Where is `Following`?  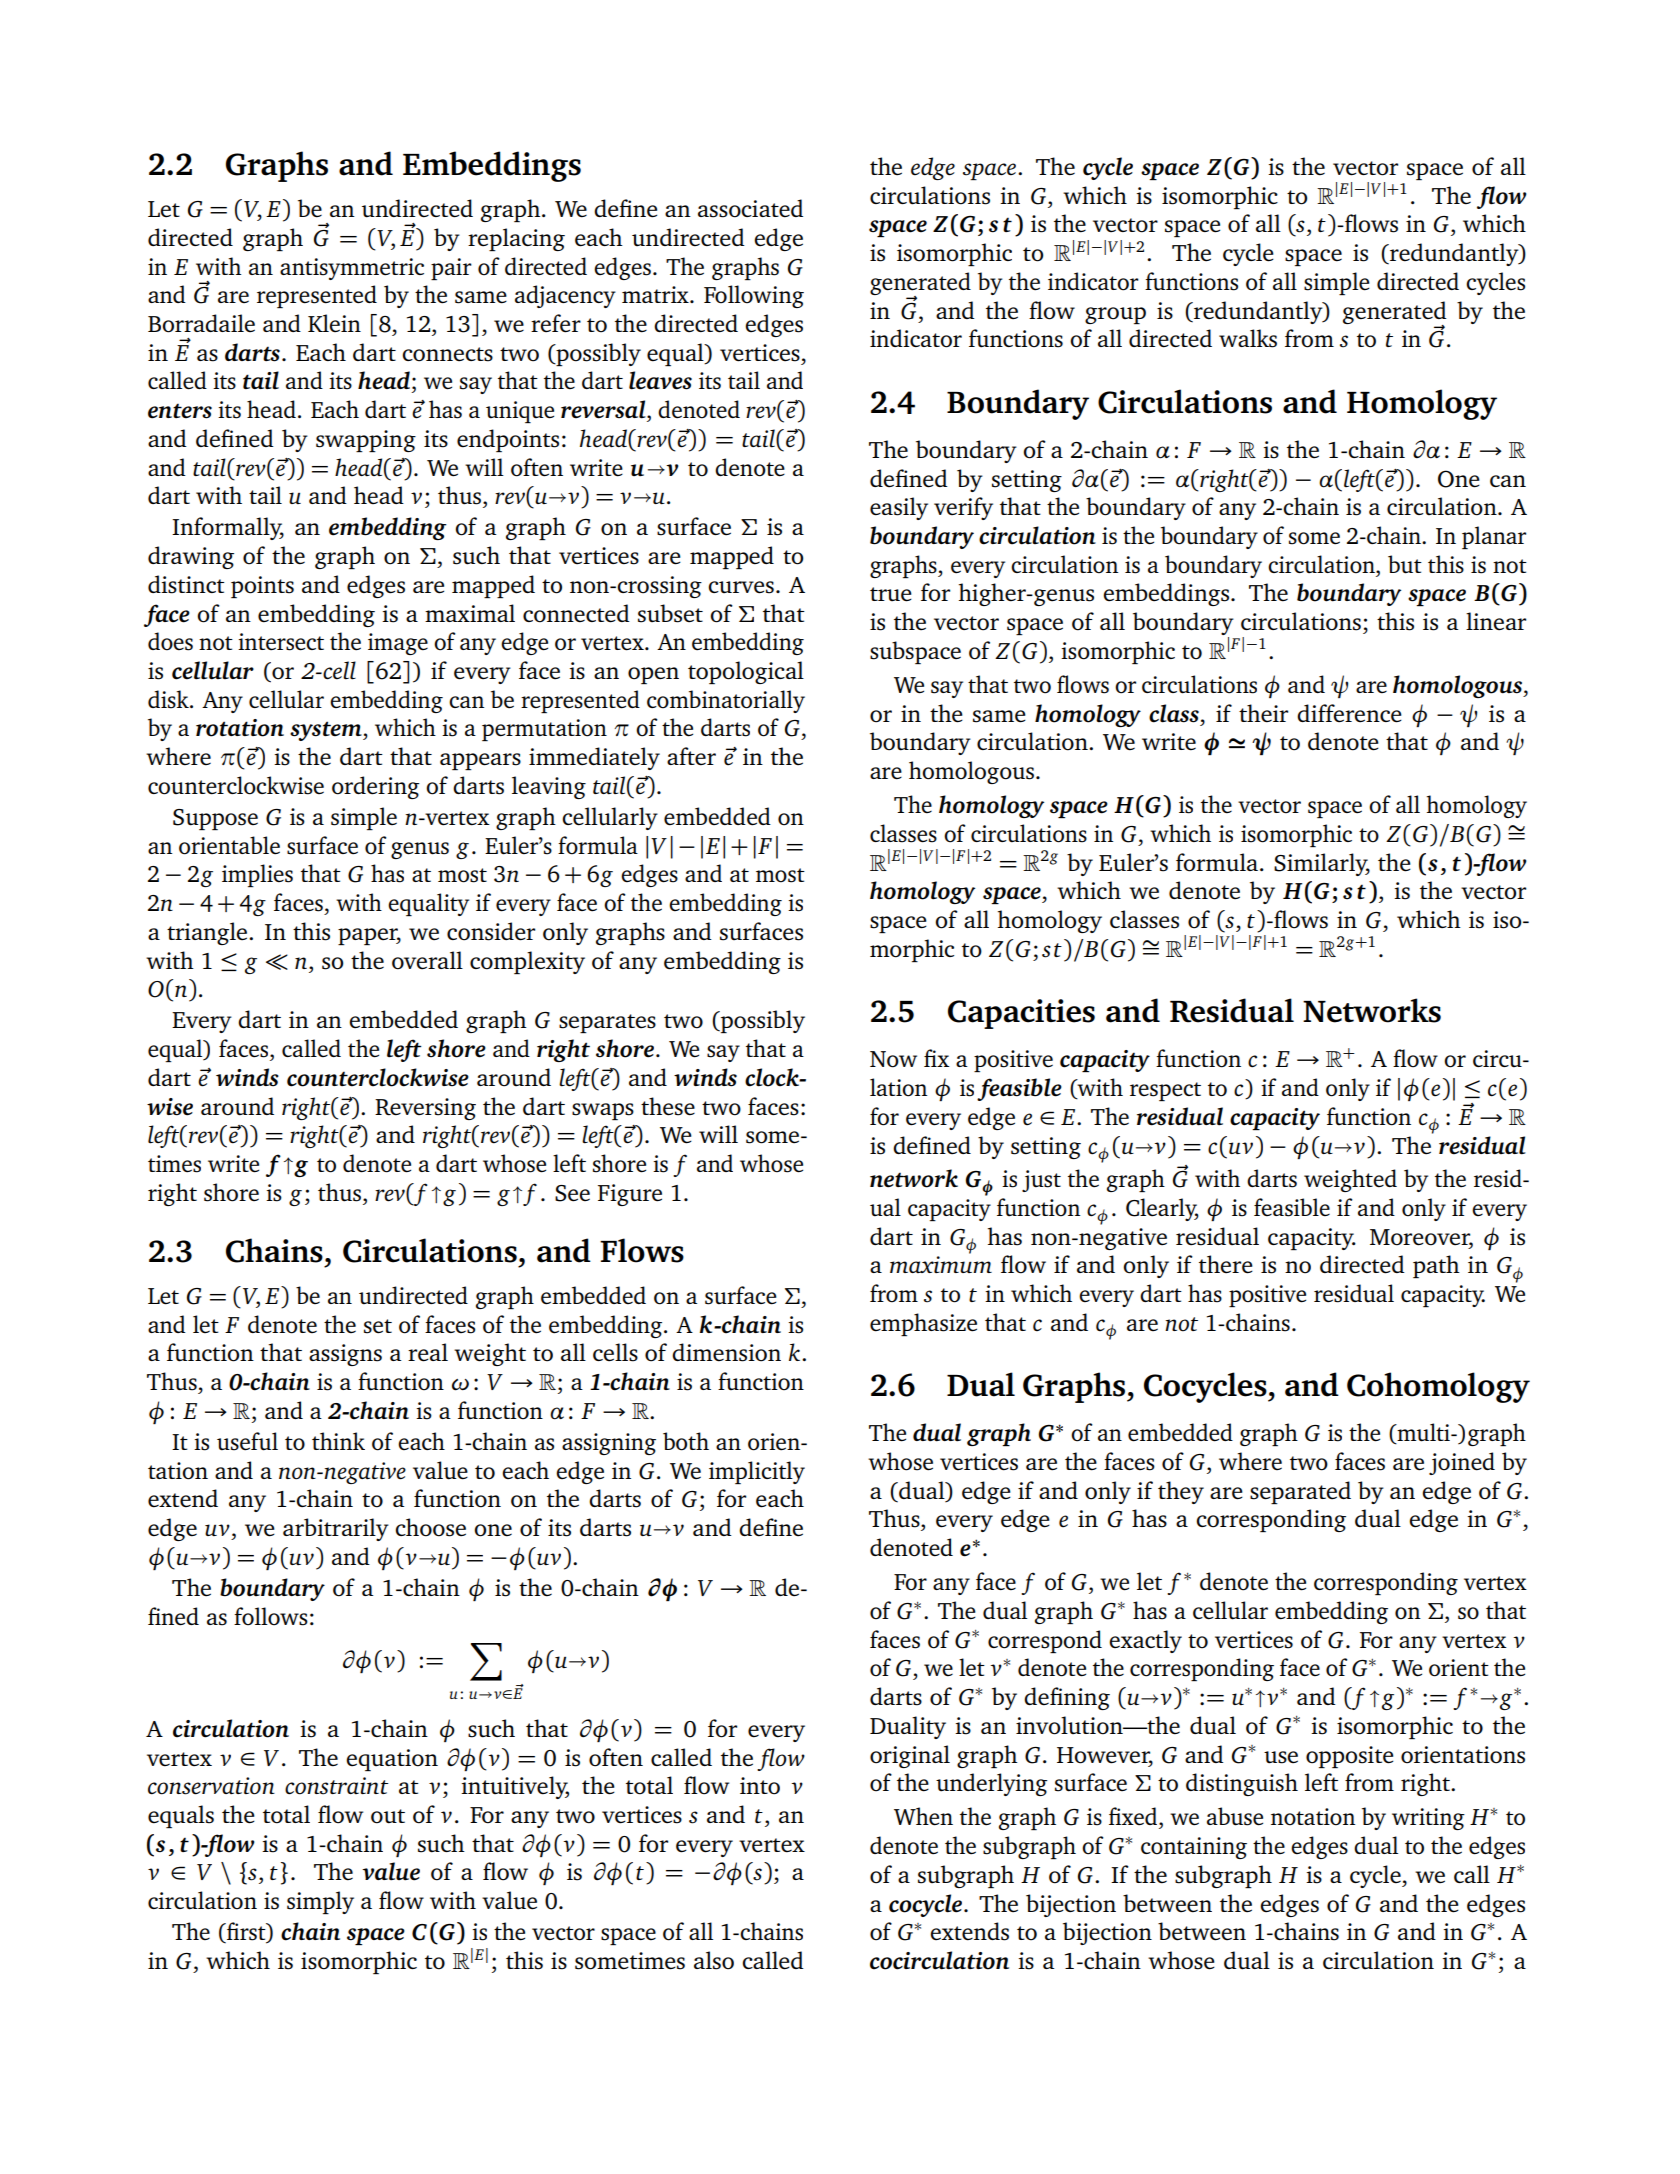
Following is located at coordinates (754, 296).
